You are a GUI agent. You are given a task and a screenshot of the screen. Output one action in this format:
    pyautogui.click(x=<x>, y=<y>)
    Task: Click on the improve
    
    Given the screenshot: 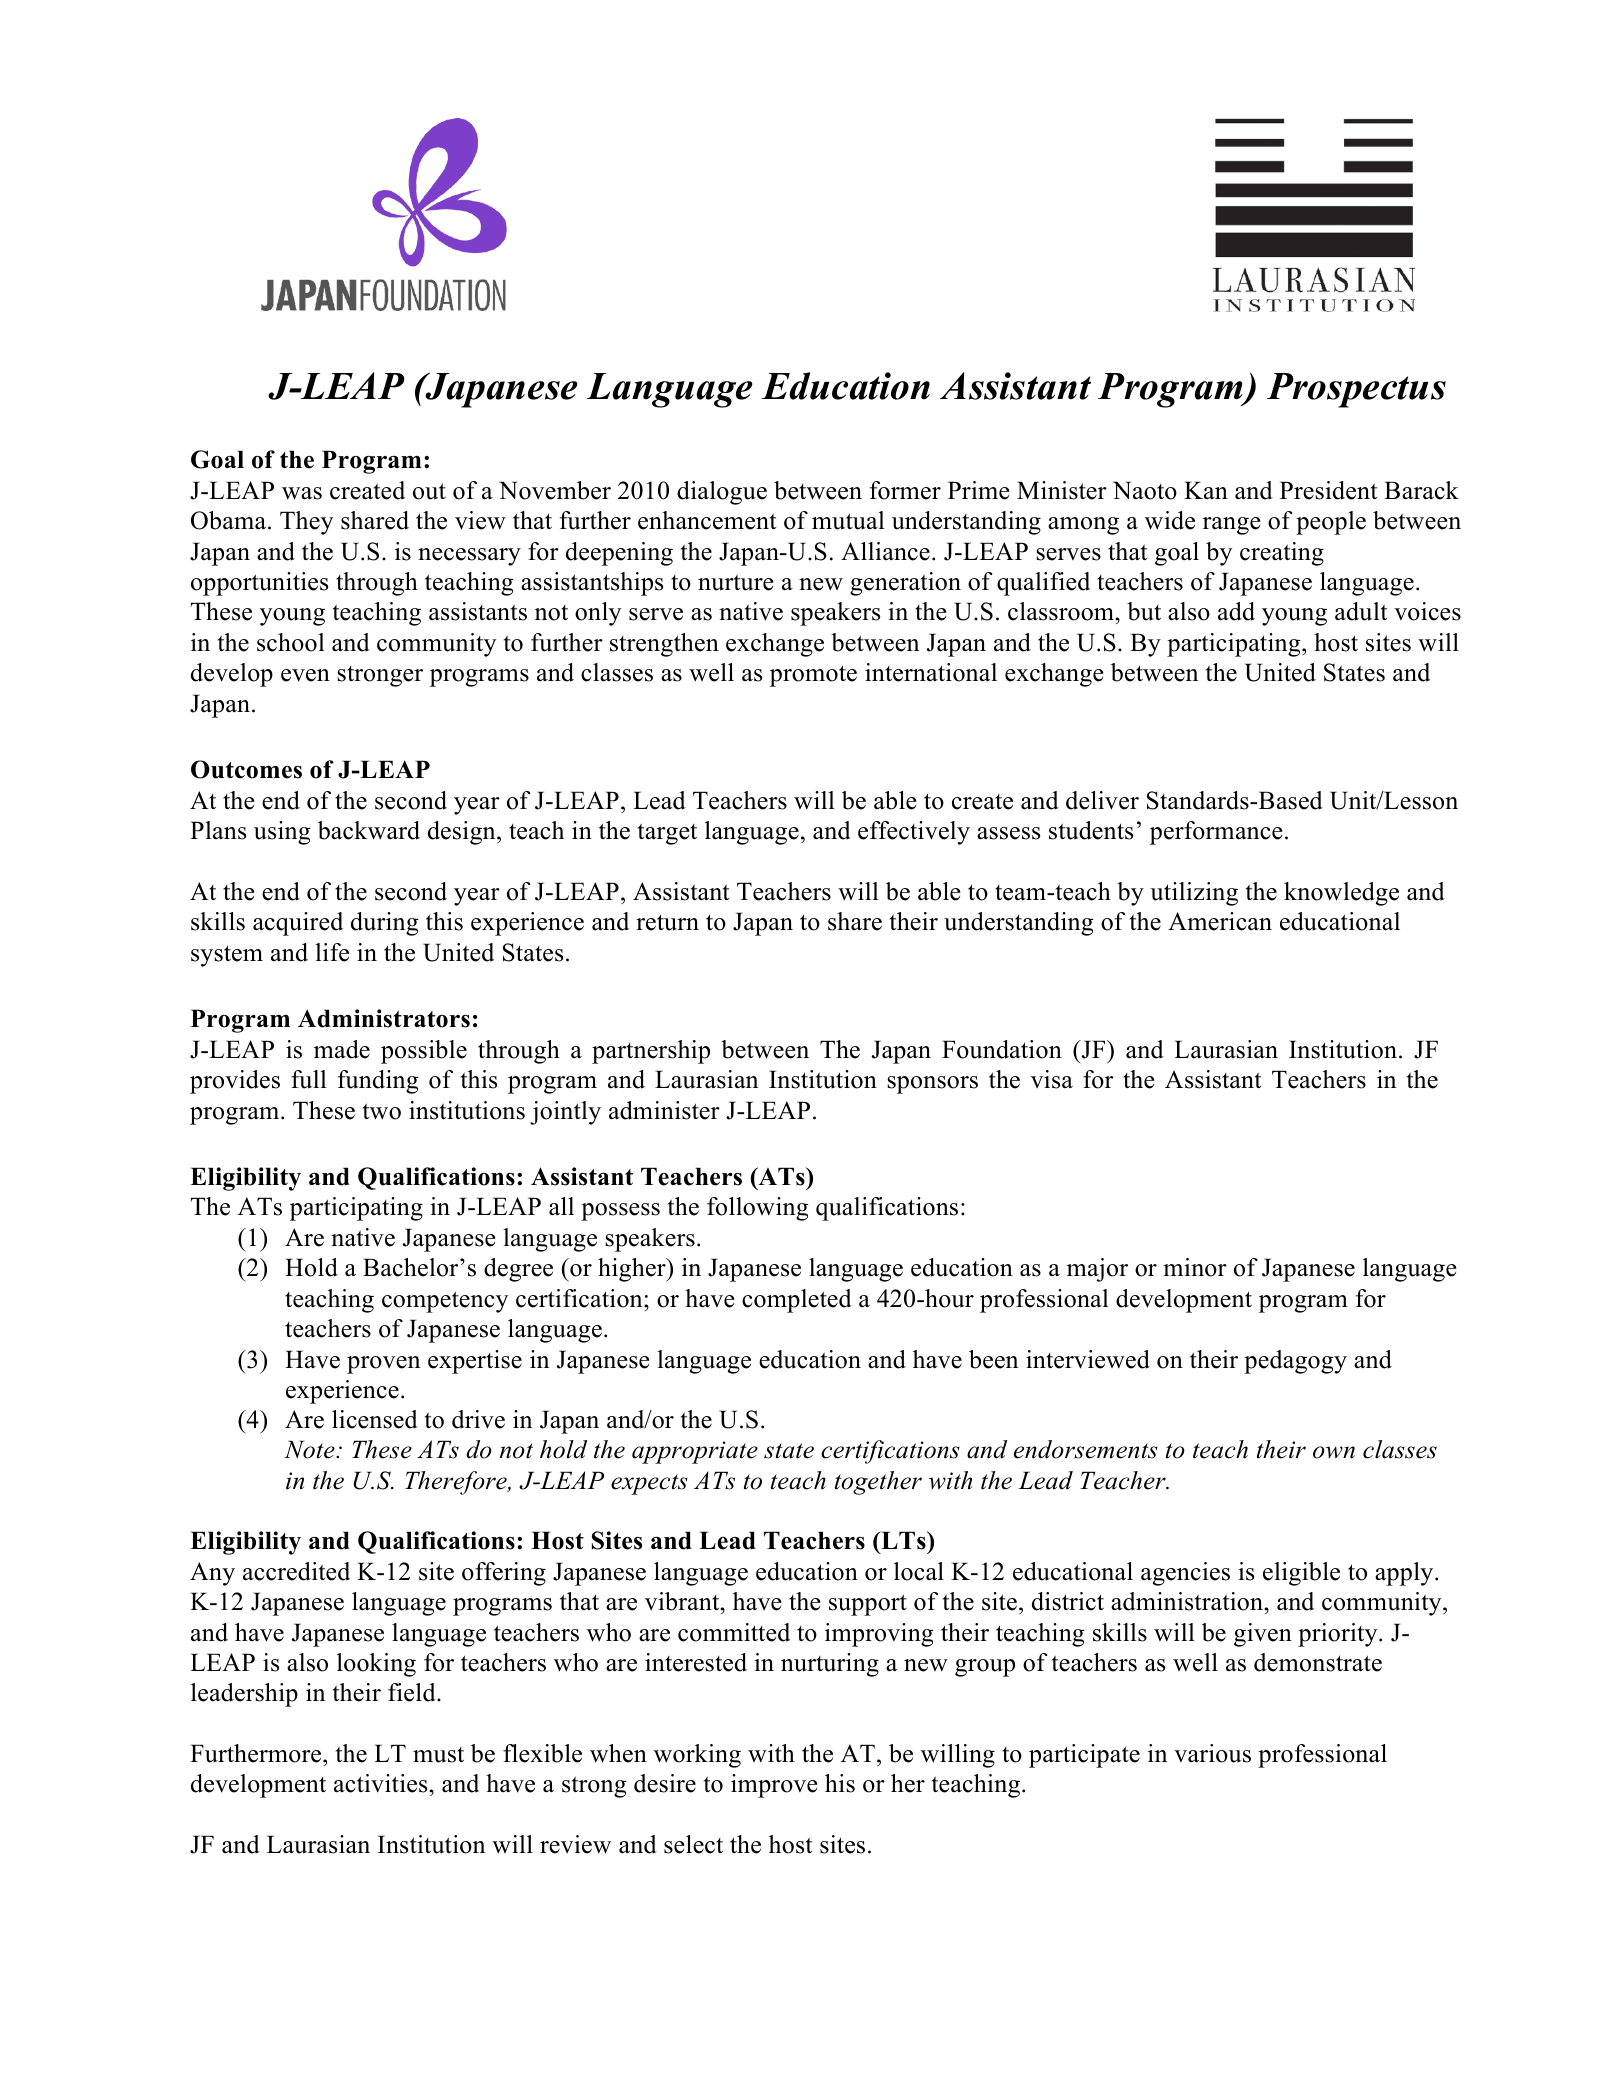 What is the action you would take?
    pyautogui.click(x=774, y=1786)
